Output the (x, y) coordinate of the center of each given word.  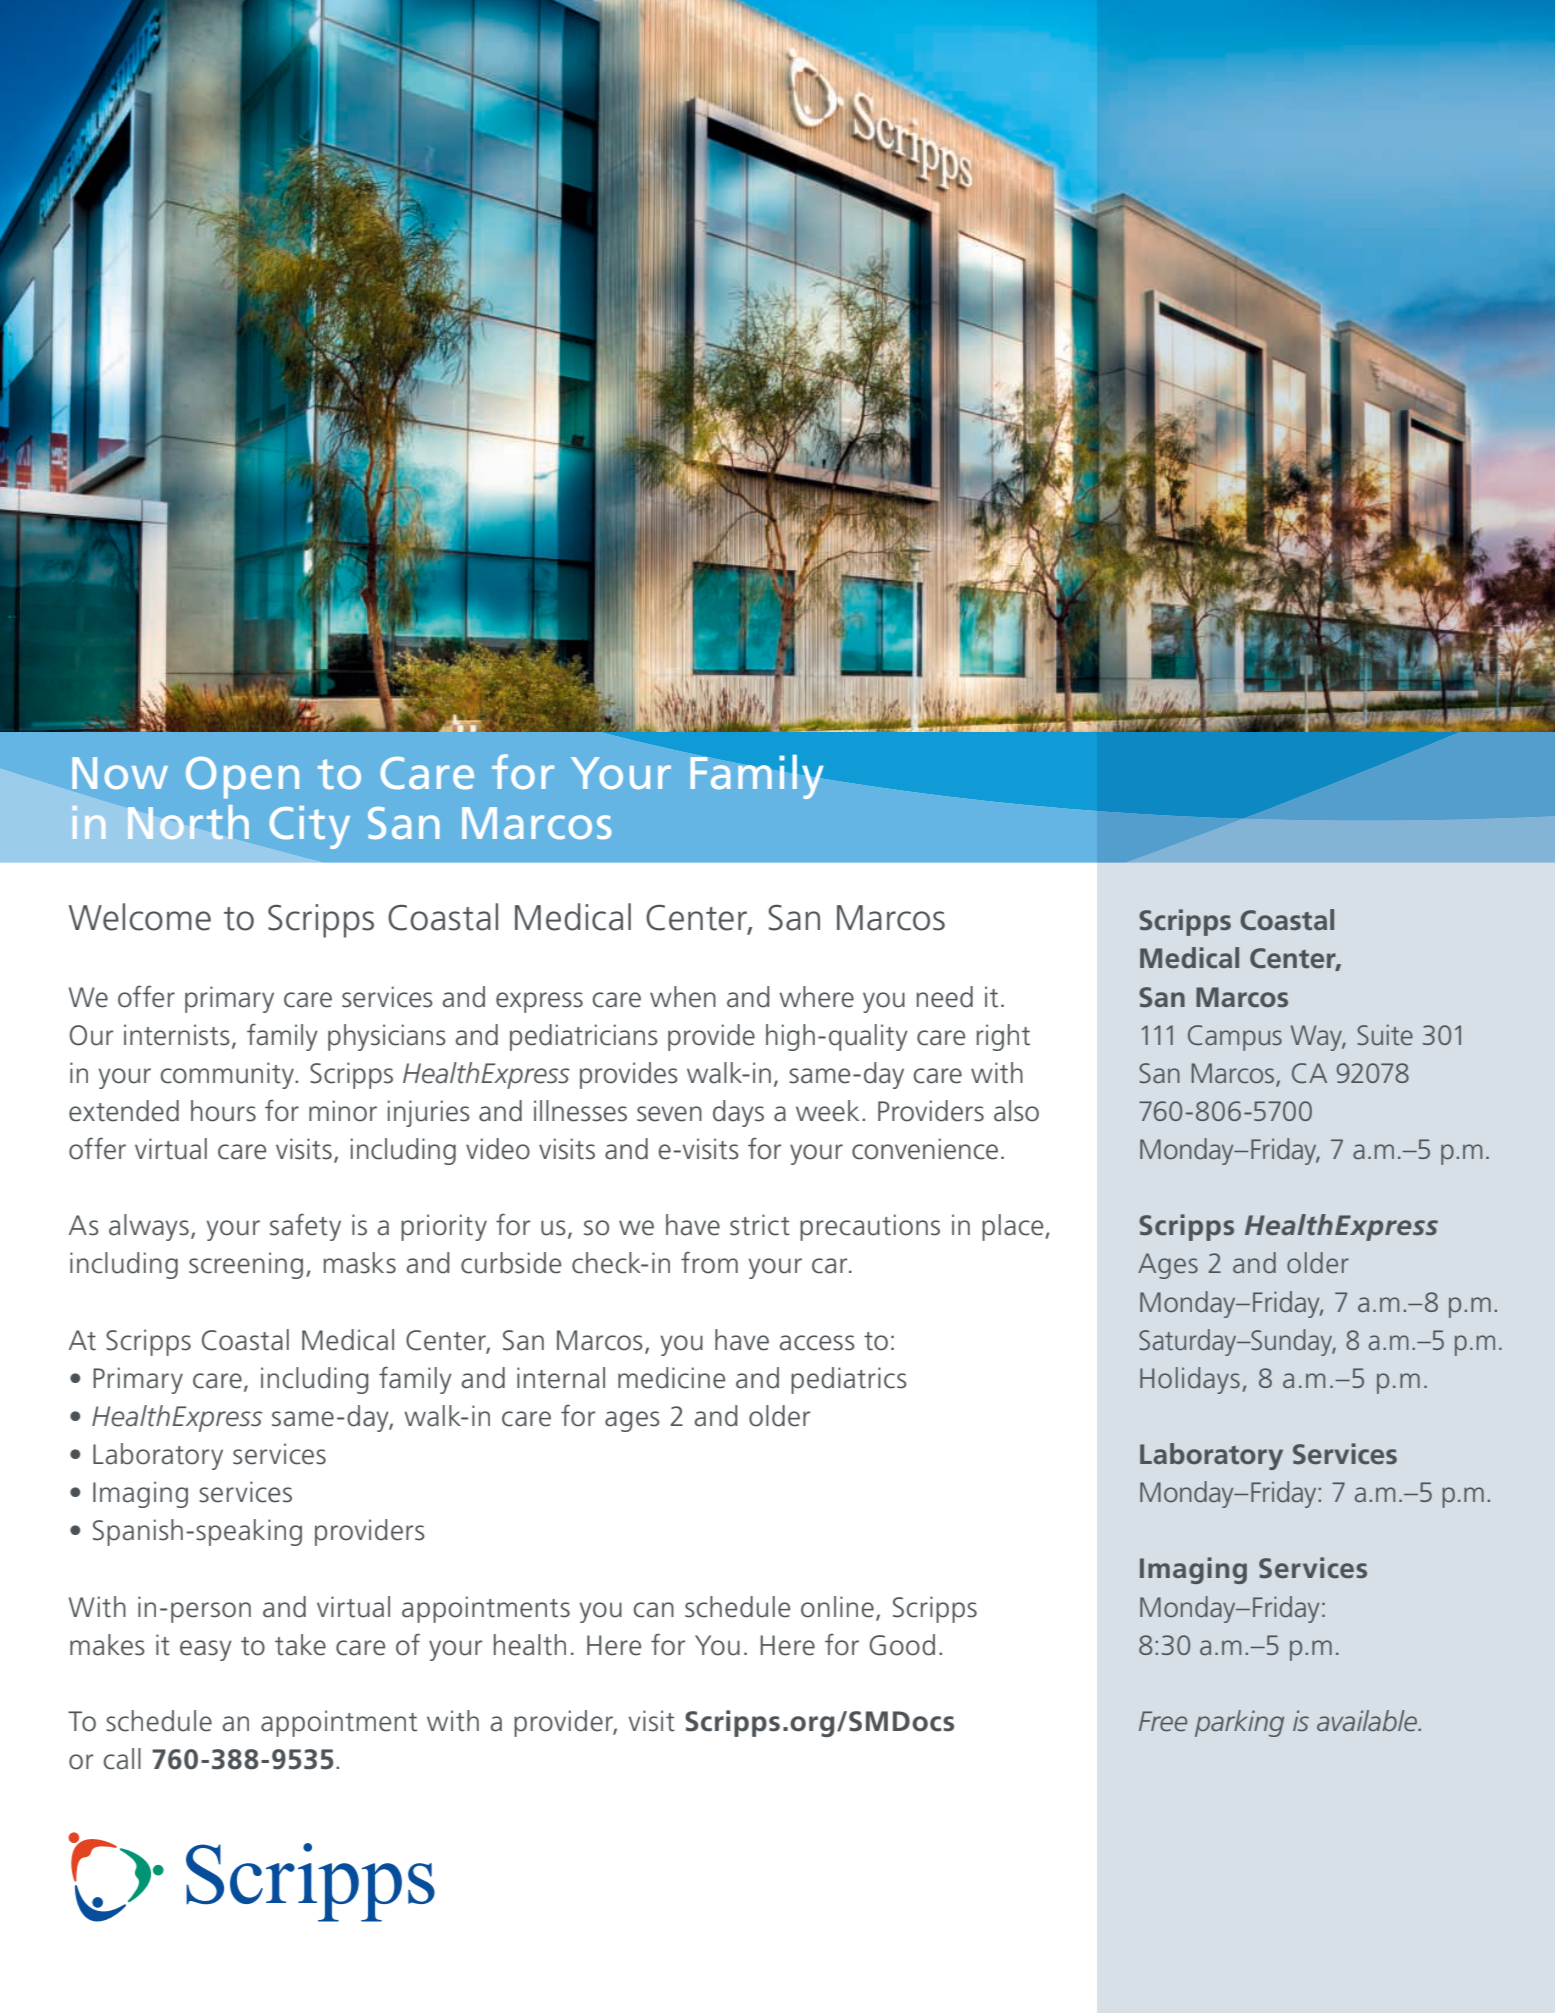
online (837, 1607)
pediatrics (849, 1380)
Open (242, 778)
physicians (387, 1037)
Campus (1235, 1038)
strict (760, 1225)
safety (305, 1227)
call (122, 1759)
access (817, 1343)
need (944, 997)
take (300, 1645)
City (309, 827)
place (1014, 1227)
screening (246, 1265)
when (683, 997)
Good (902, 1645)
